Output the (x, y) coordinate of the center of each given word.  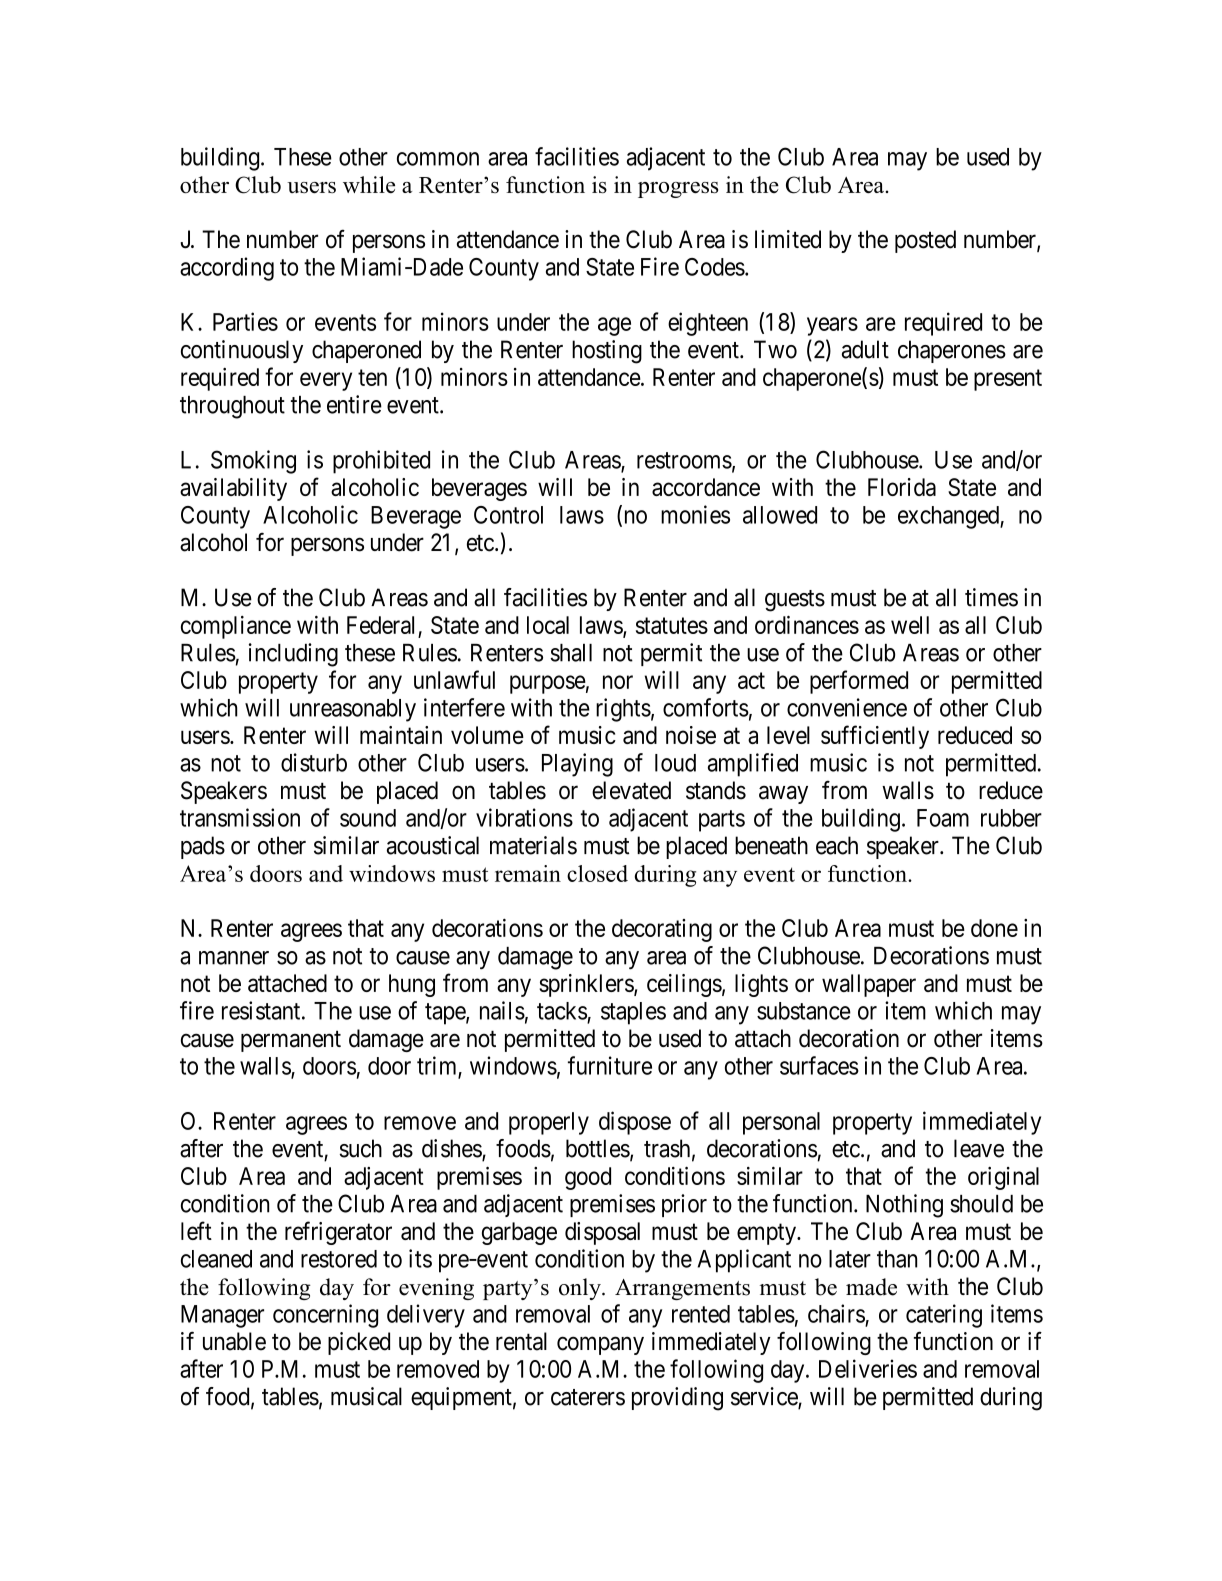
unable (234, 1341)
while (369, 184)
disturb (314, 762)
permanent (291, 1041)
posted (925, 241)
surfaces (819, 1065)
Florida (902, 487)
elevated (631, 790)
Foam (943, 818)
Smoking (253, 462)
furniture (610, 1065)
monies (695, 514)
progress (678, 190)
